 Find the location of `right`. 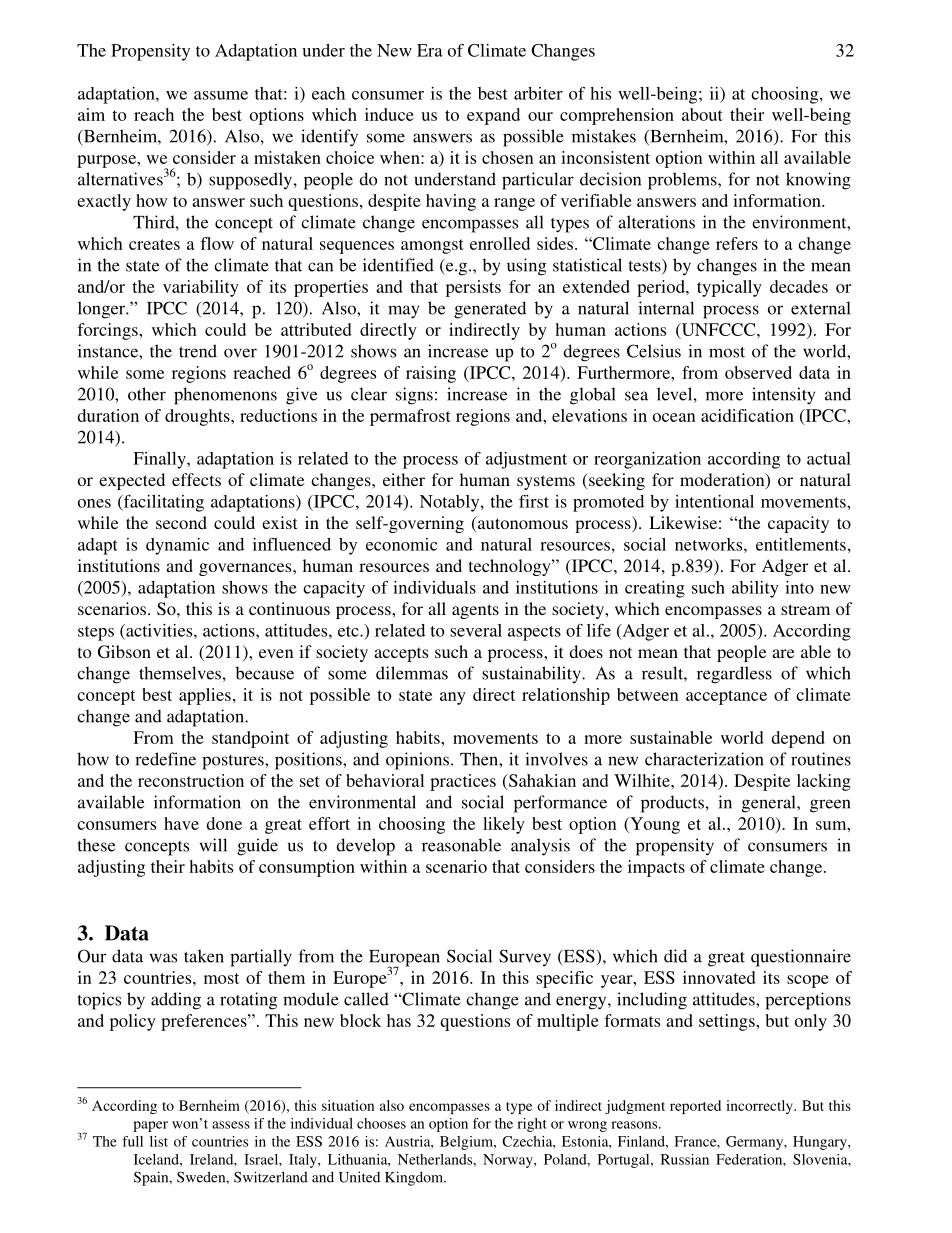

right is located at coordinates (532, 1125).
